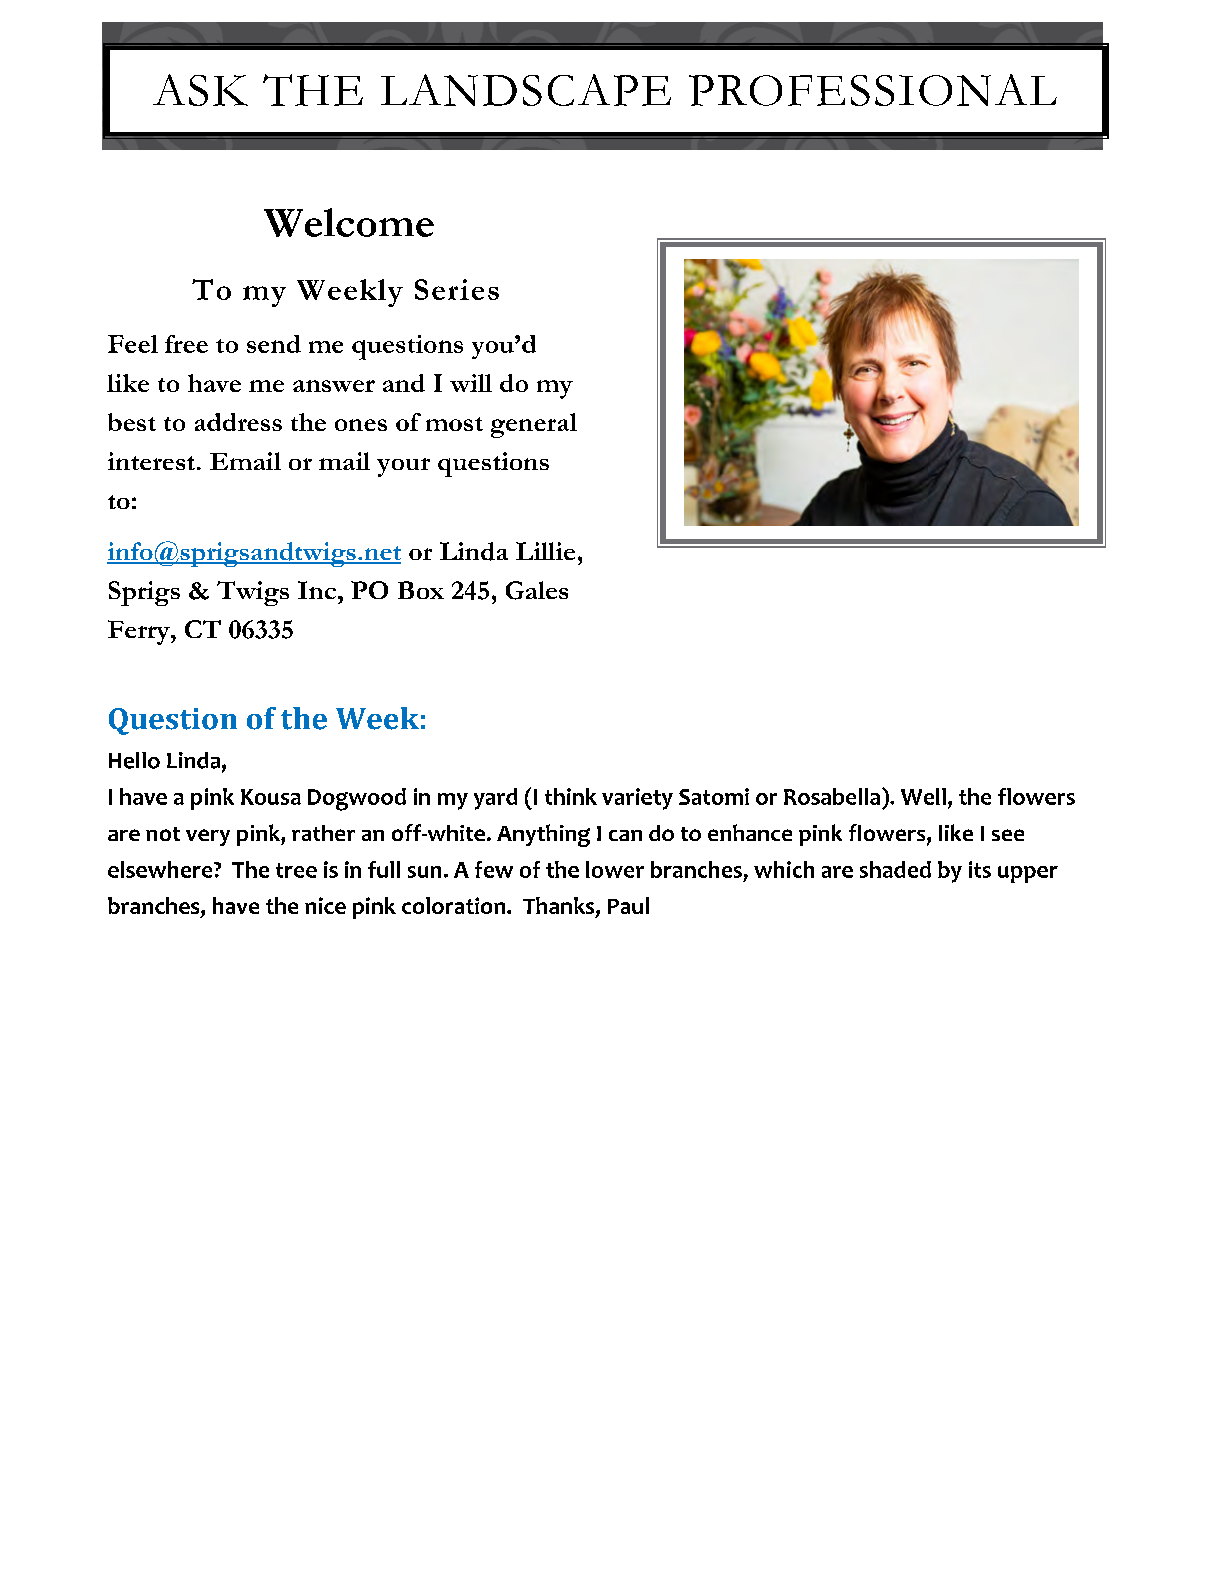 Image resolution: width=1215 pixels, height=1572 pixels. I want to click on Gales, so click(537, 590).
